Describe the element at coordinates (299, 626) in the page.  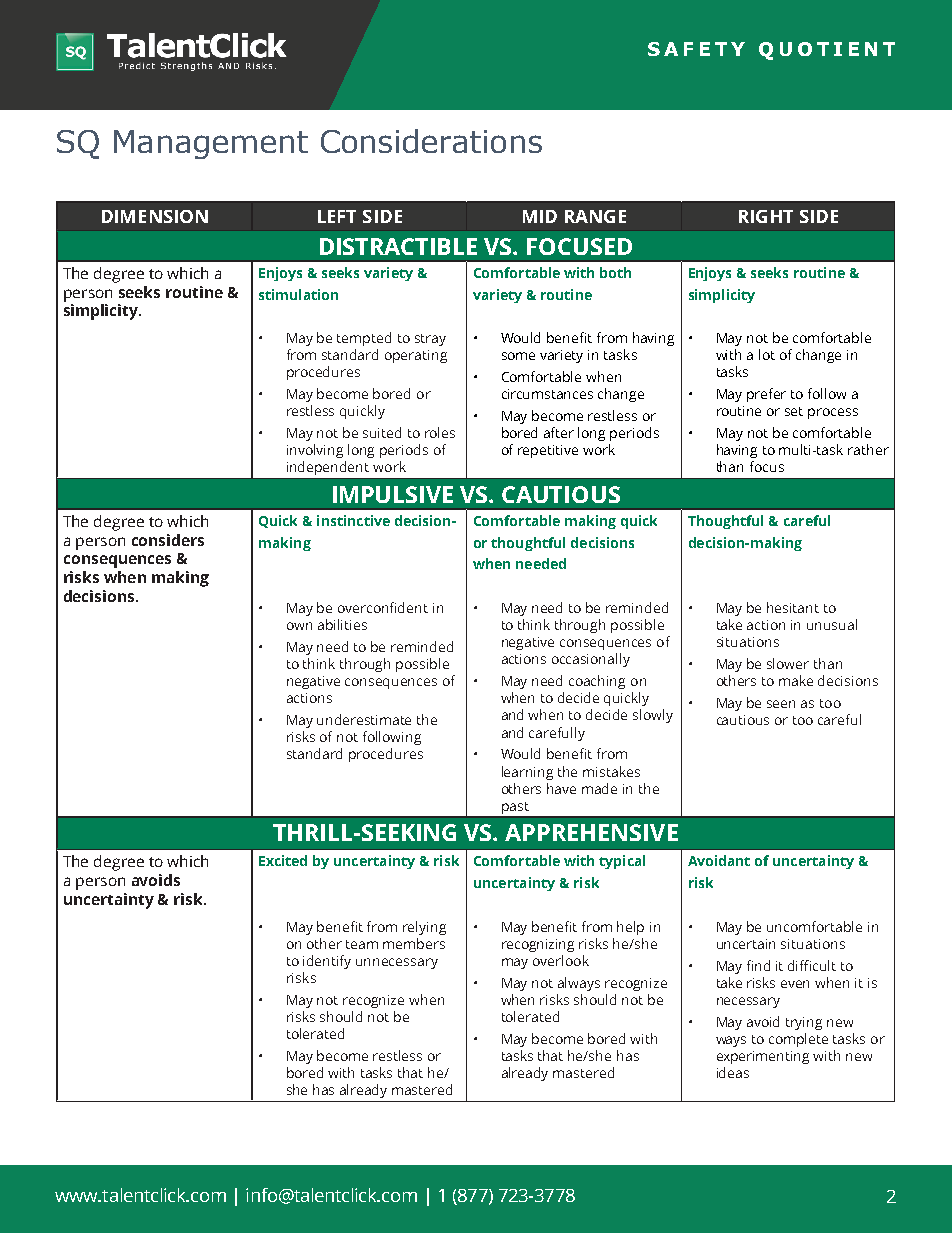
I see `own` at that location.
